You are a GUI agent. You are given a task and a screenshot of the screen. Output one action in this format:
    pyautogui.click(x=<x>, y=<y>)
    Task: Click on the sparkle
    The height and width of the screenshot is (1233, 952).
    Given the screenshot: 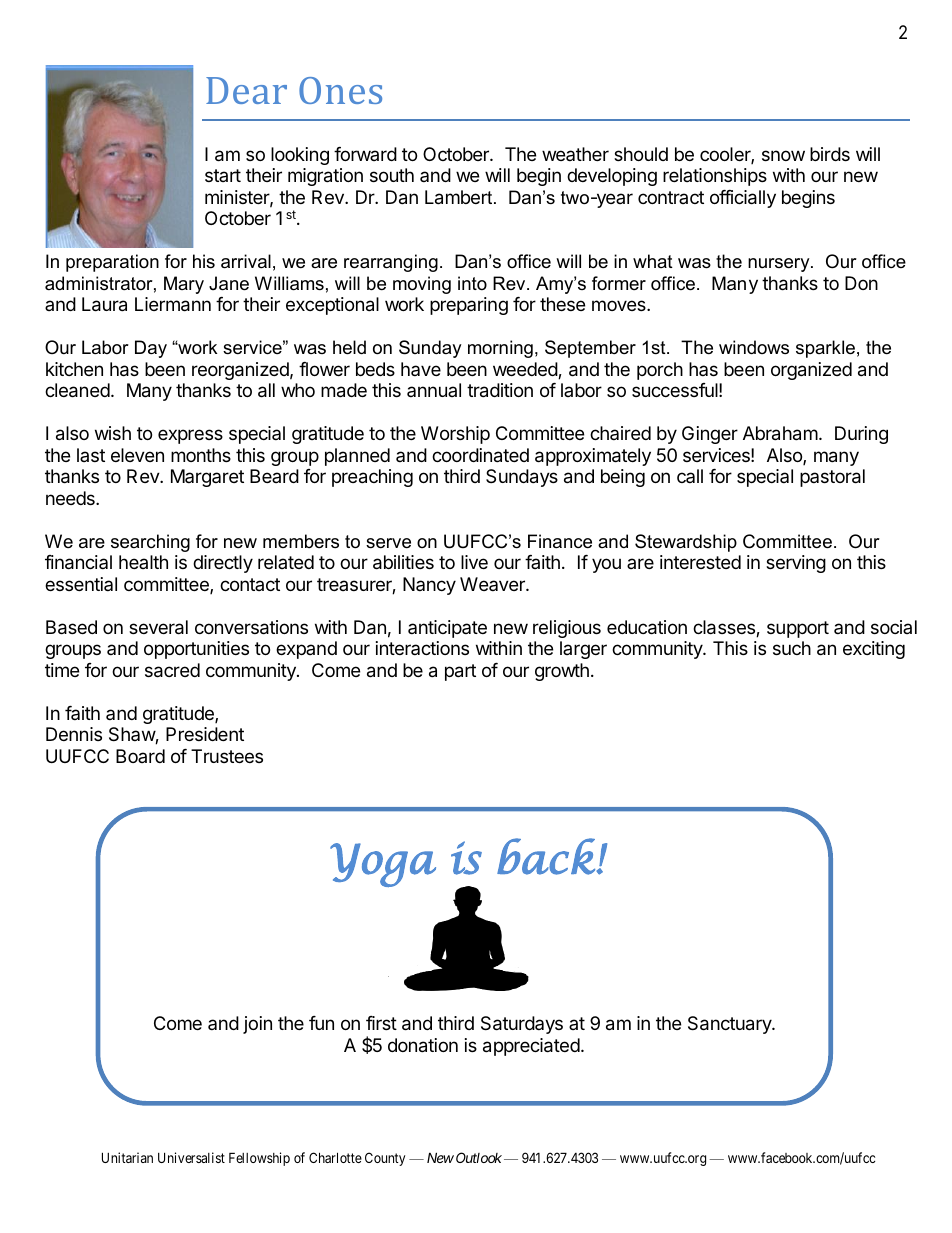 What is the action you would take?
    pyautogui.click(x=825, y=349)
